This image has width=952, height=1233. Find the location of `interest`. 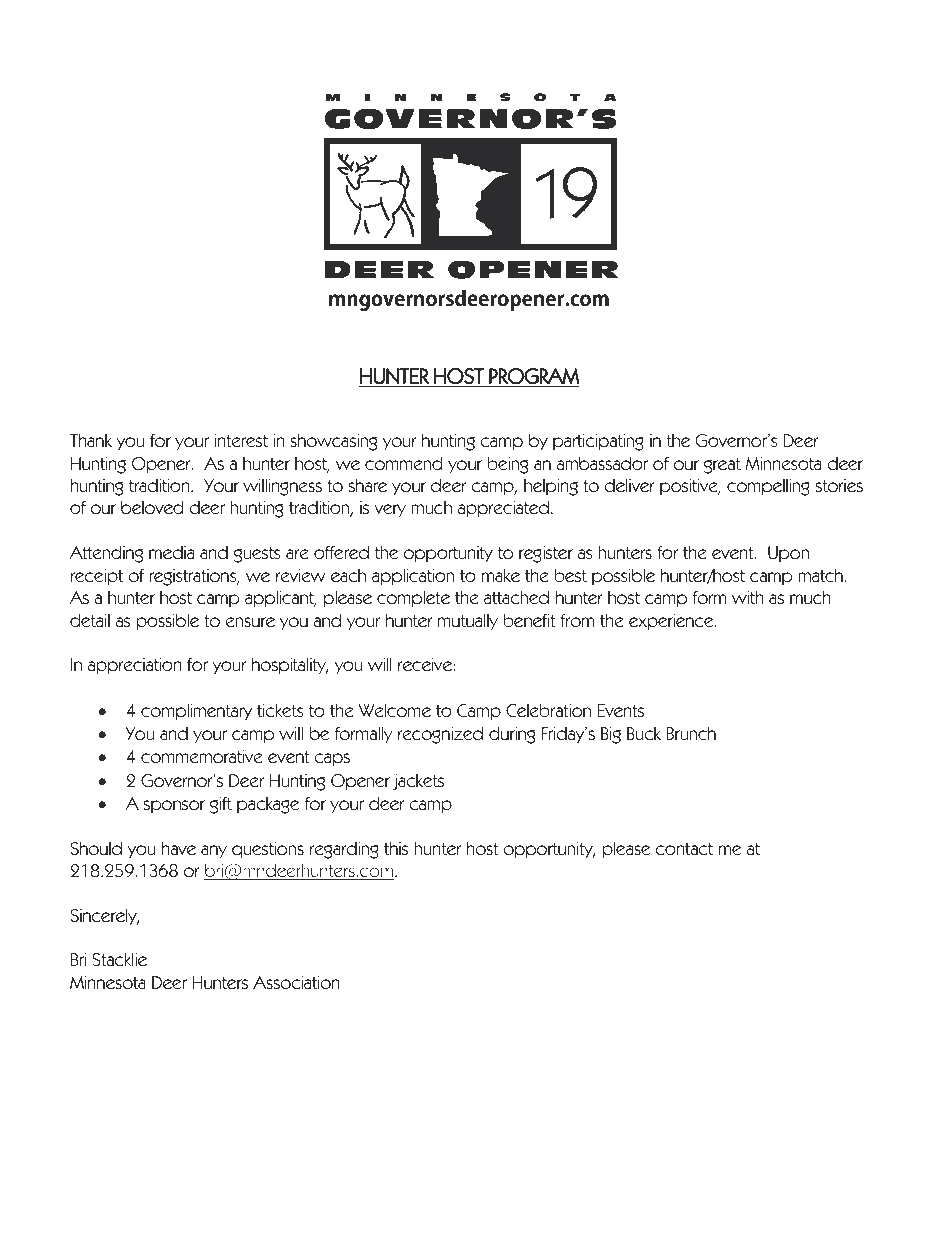

interest is located at coordinates (241, 441).
